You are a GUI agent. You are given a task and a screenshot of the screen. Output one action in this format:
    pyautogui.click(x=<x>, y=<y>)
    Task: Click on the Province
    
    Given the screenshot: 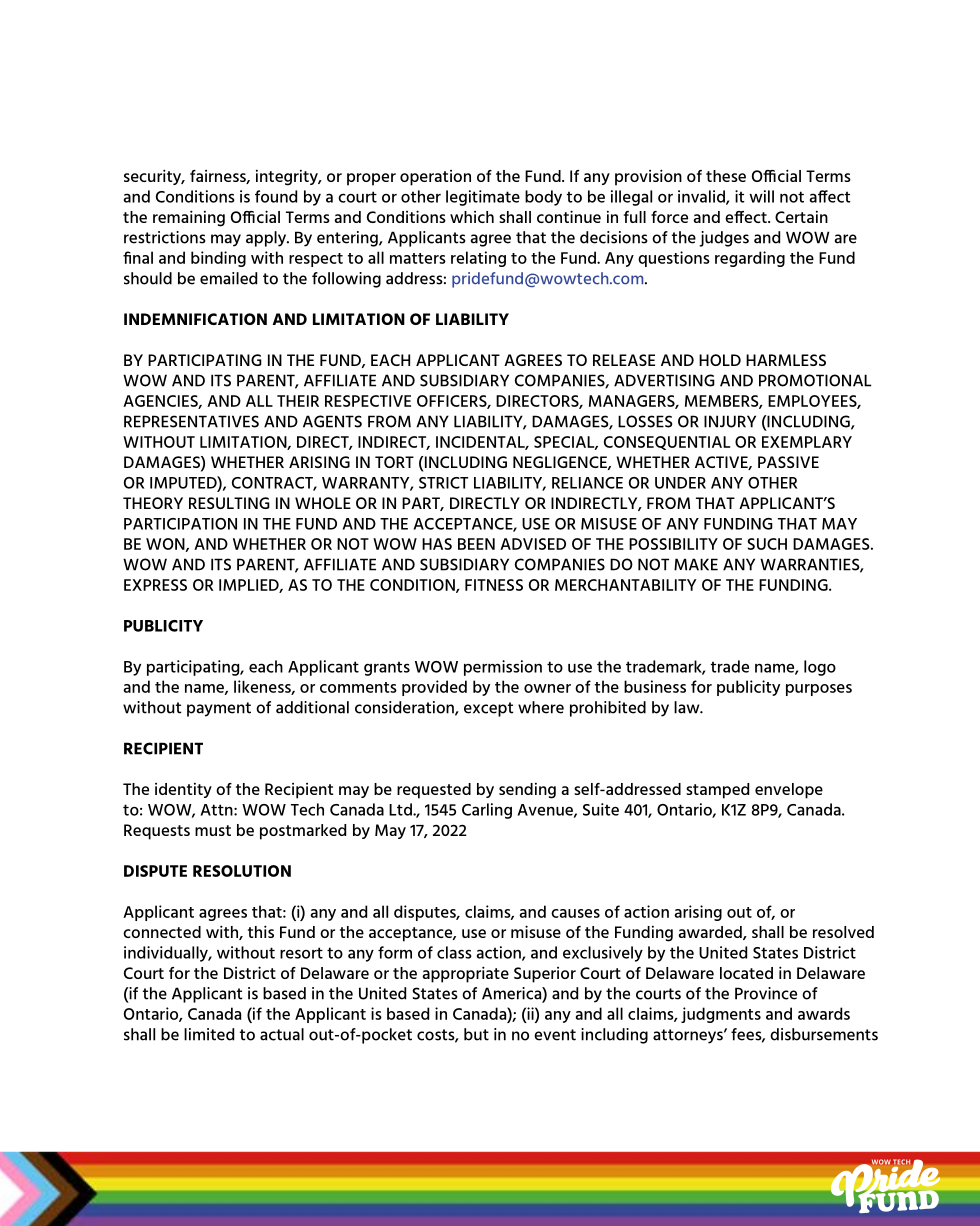 What is the action you would take?
    pyautogui.click(x=766, y=993)
